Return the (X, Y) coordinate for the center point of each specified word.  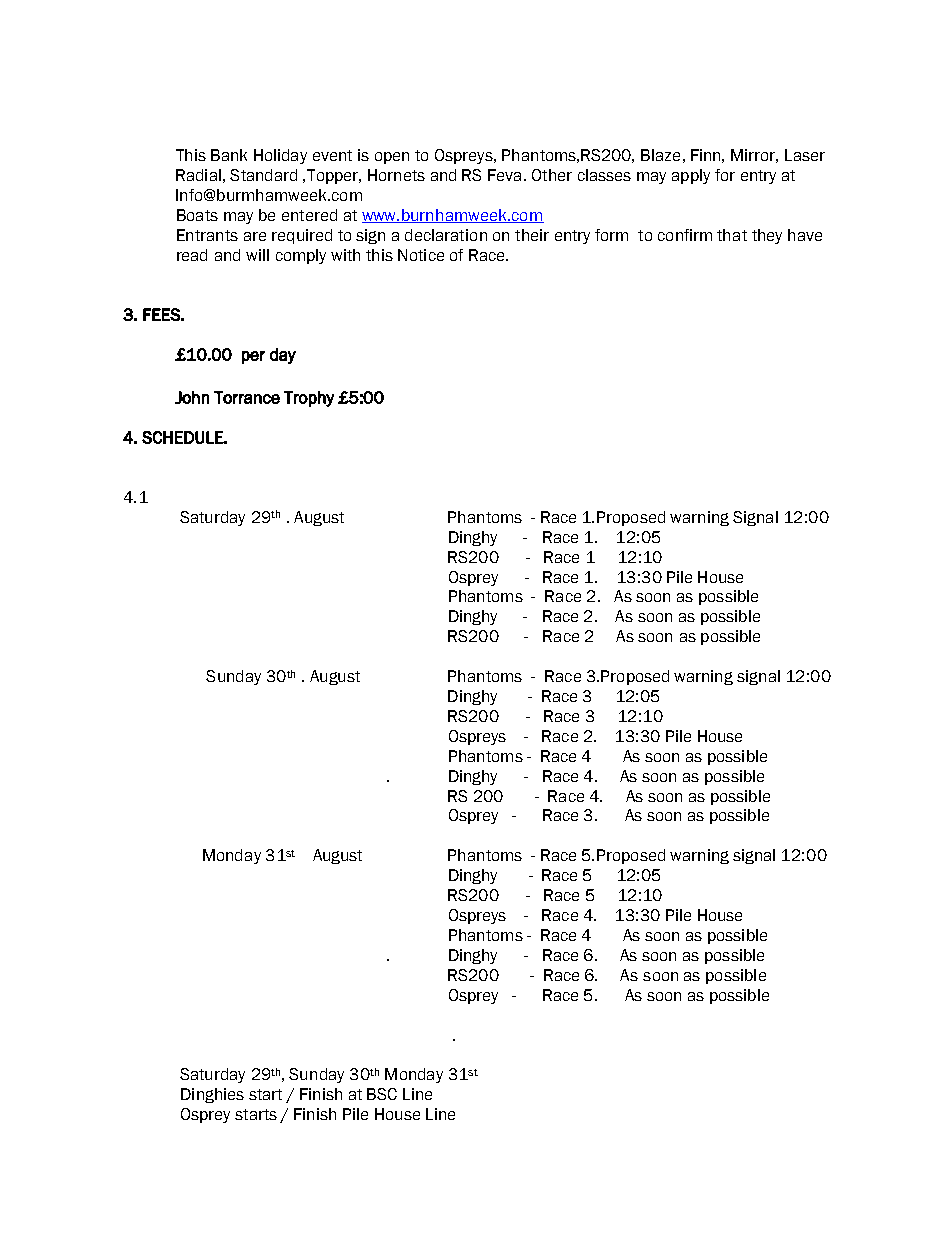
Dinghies (212, 1095)
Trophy (309, 399)
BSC (382, 1094)
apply (691, 176)
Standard (263, 175)
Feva (504, 175)
